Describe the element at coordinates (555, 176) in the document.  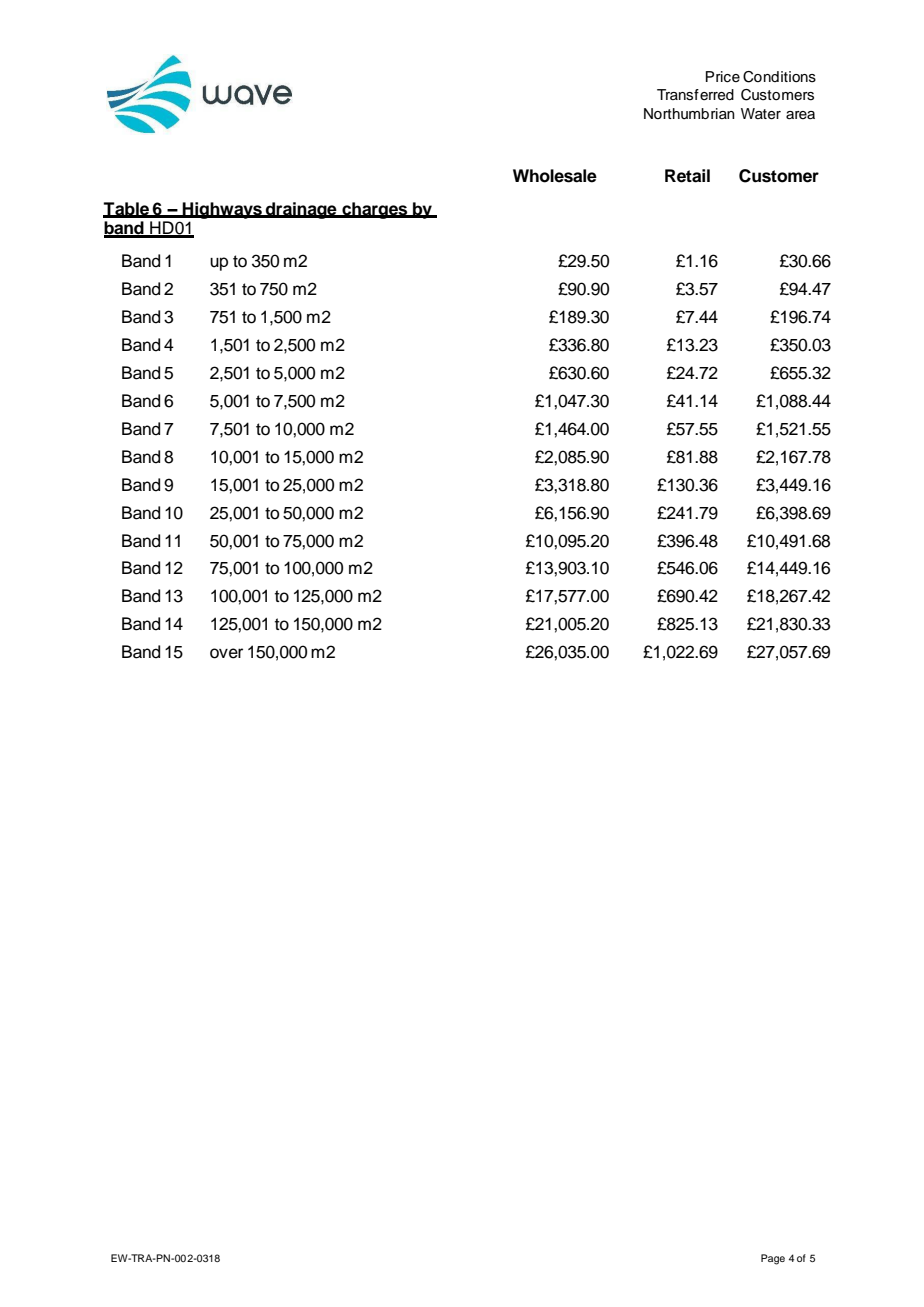
I see `Wholesale` at that location.
